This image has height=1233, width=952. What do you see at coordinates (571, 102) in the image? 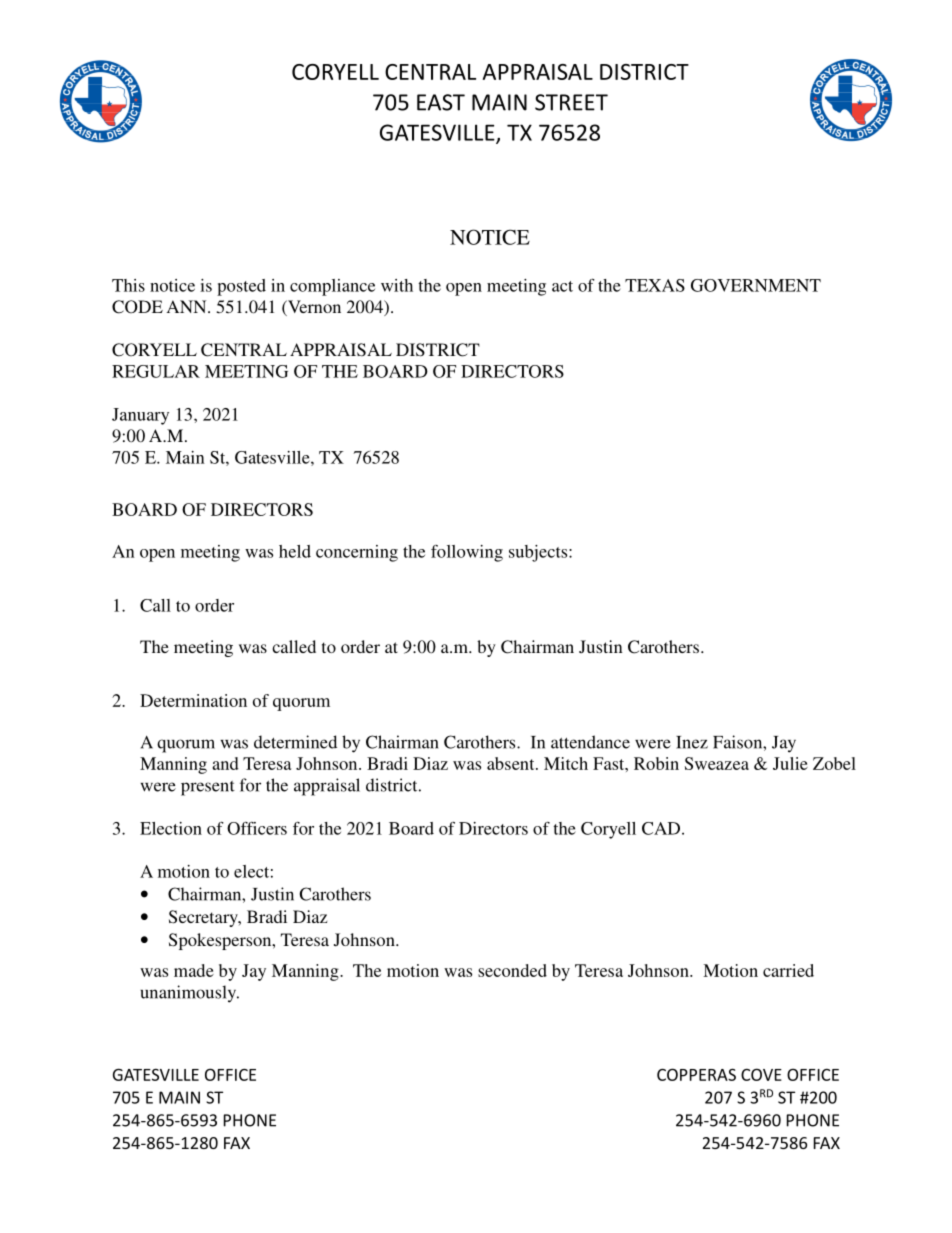
I see `STREET` at bounding box center [571, 102].
